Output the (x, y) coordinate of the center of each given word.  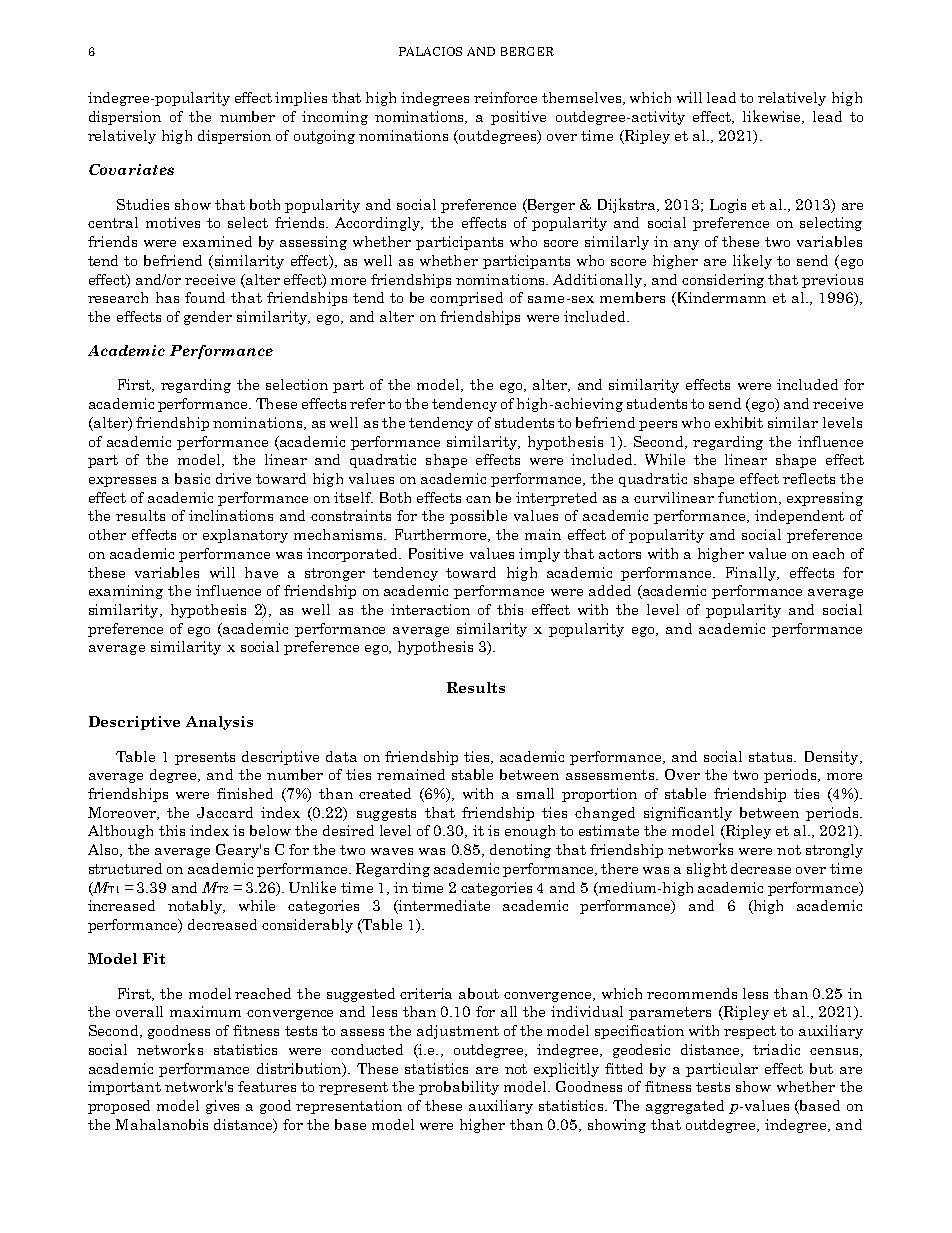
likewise (773, 117)
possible (478, 517)
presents (205, 758)
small (535, 793)
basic (192, 478)
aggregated (685, 1107)
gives (222, 1107)
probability (459, 1088)
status (772, 757)
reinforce (505, 97)
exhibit (739, 422)
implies (301, 99)
